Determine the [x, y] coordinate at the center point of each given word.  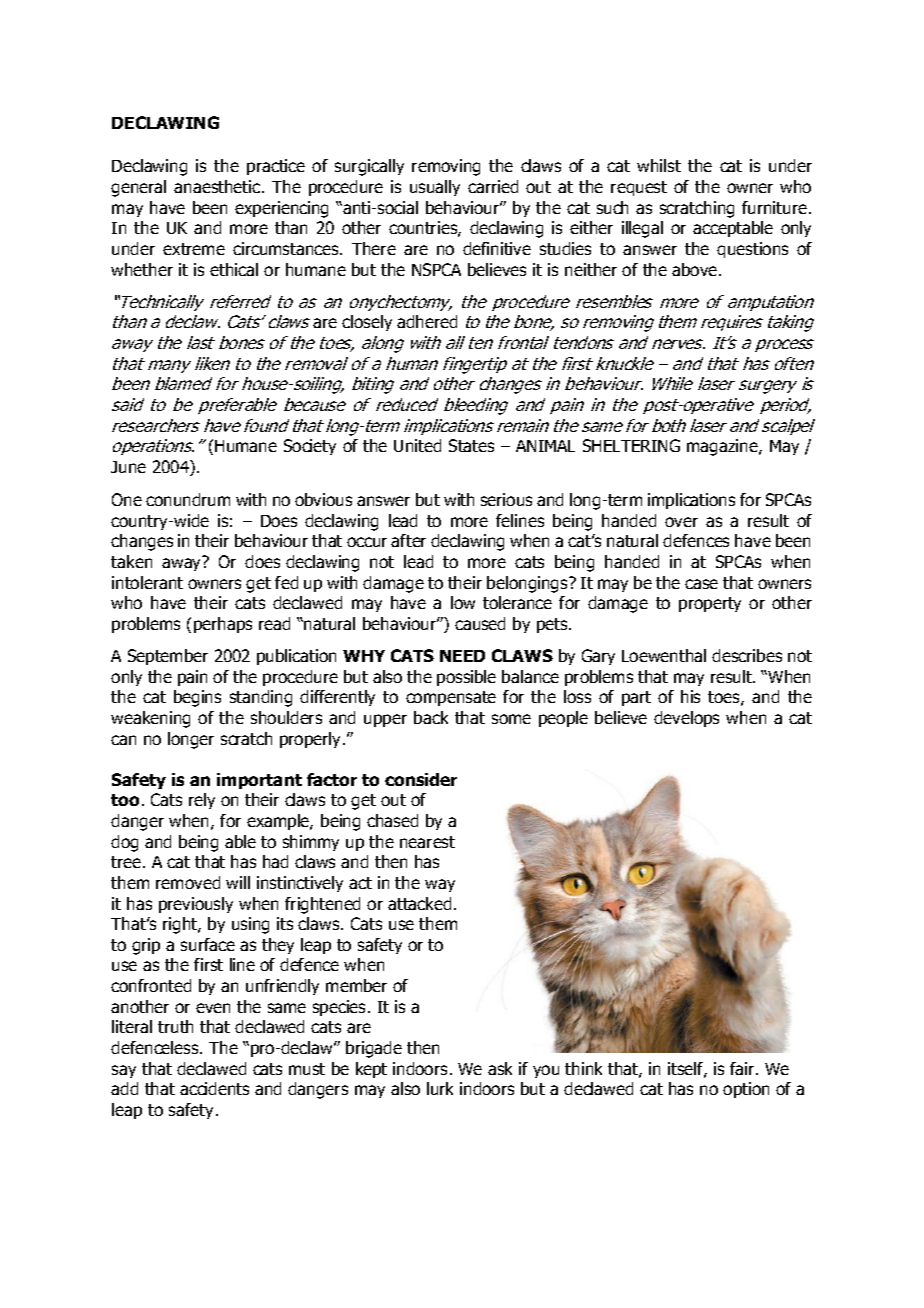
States [471, 445]
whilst [659, 165]
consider [421, 779]
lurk [440, 1088]
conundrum [188, 499]
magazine [723, 447]
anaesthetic [218, 186]
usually [435, 188]
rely [202, 801]
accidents [214, 1088]
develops [686, 719]
